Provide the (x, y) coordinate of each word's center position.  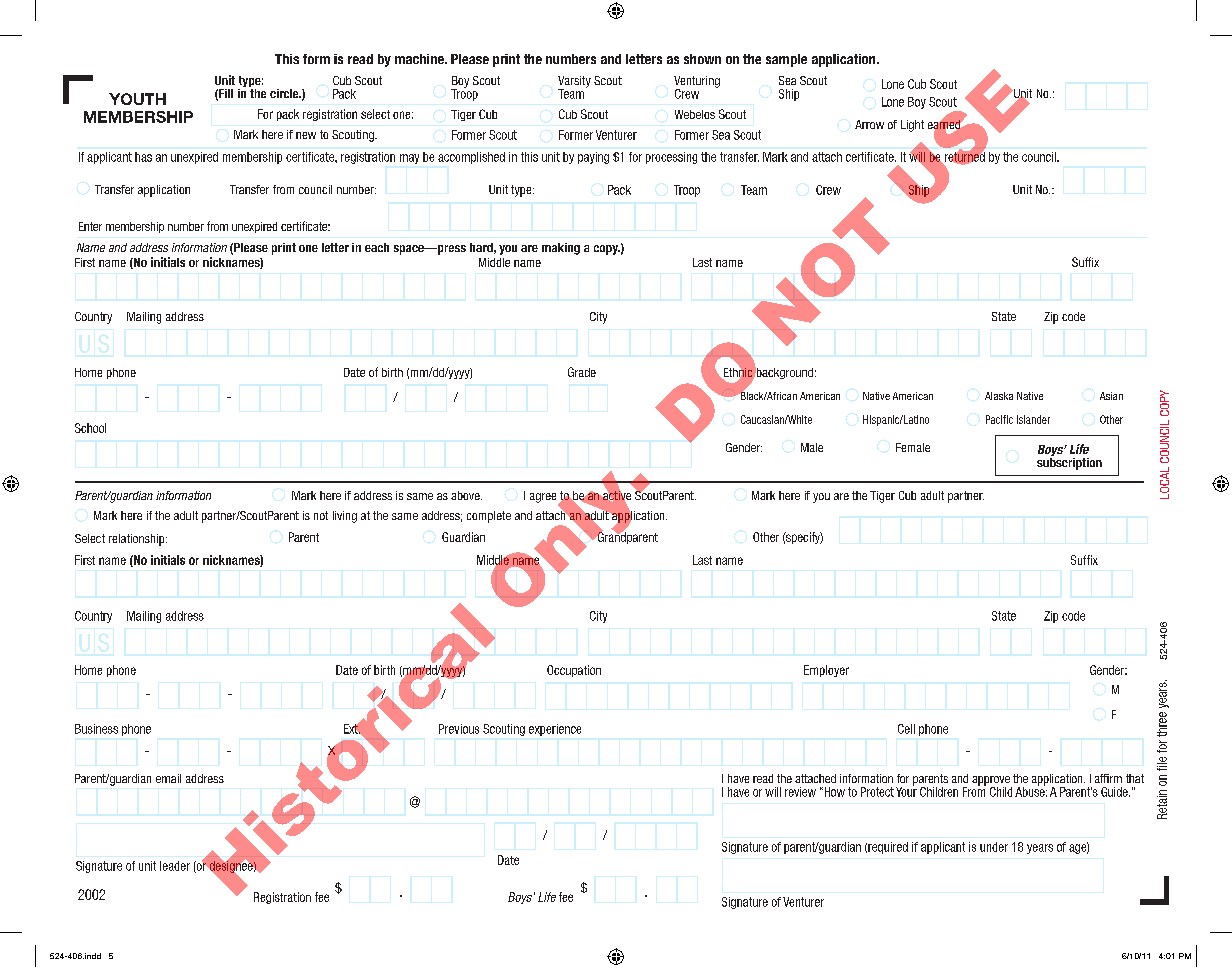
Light (912, 126)
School (90, 428)
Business (96, 729)
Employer (826, 671)
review (800, 792)
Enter (90, 226)
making (561, 249)
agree (544, 499)
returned (963, 157)
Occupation (574, 671)
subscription (1069, 462)
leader (175, 866)
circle (285, 93)
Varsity (574, 83)
